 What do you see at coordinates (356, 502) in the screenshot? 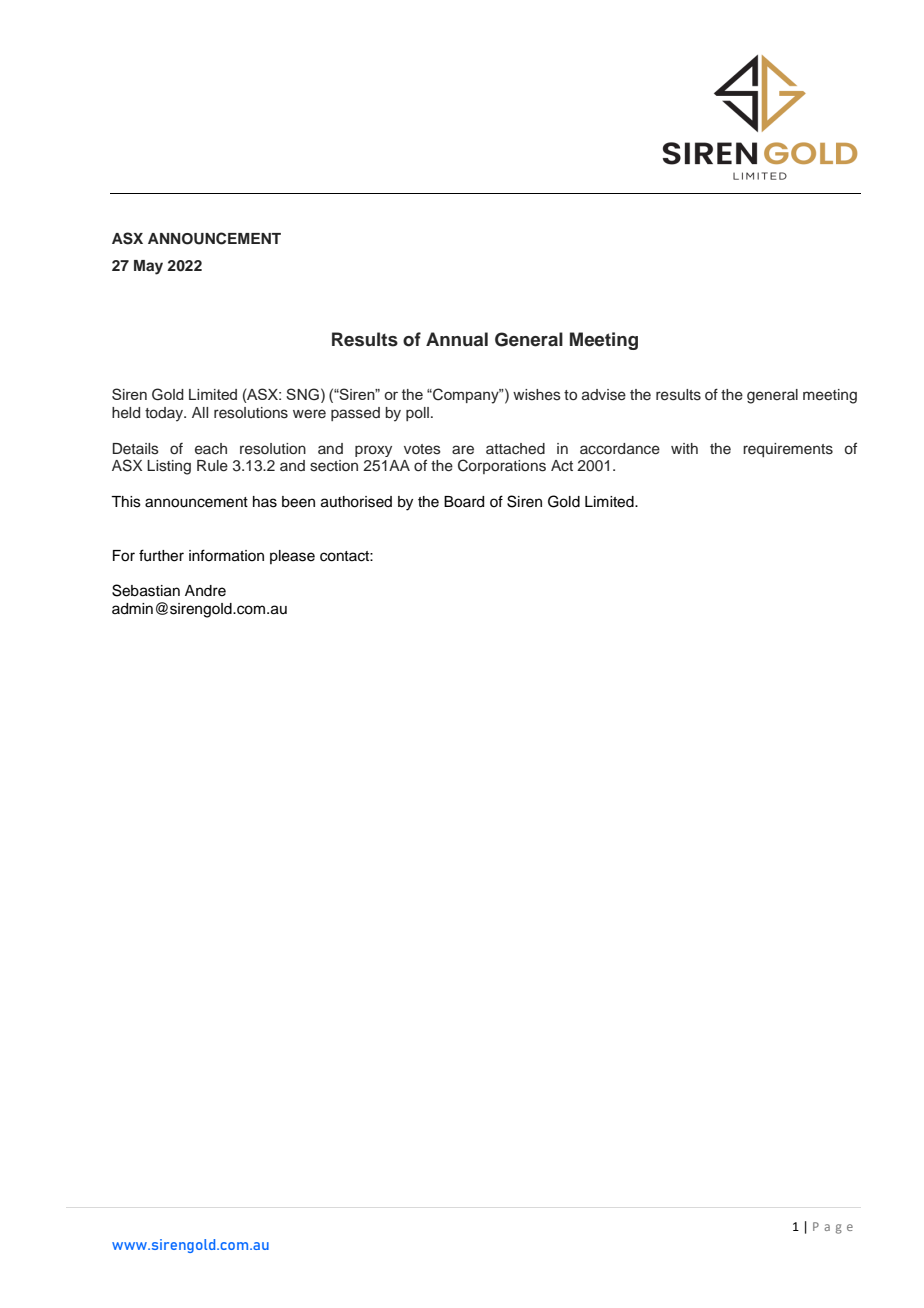
I see `authorised` at bounding box center [356, 502].
